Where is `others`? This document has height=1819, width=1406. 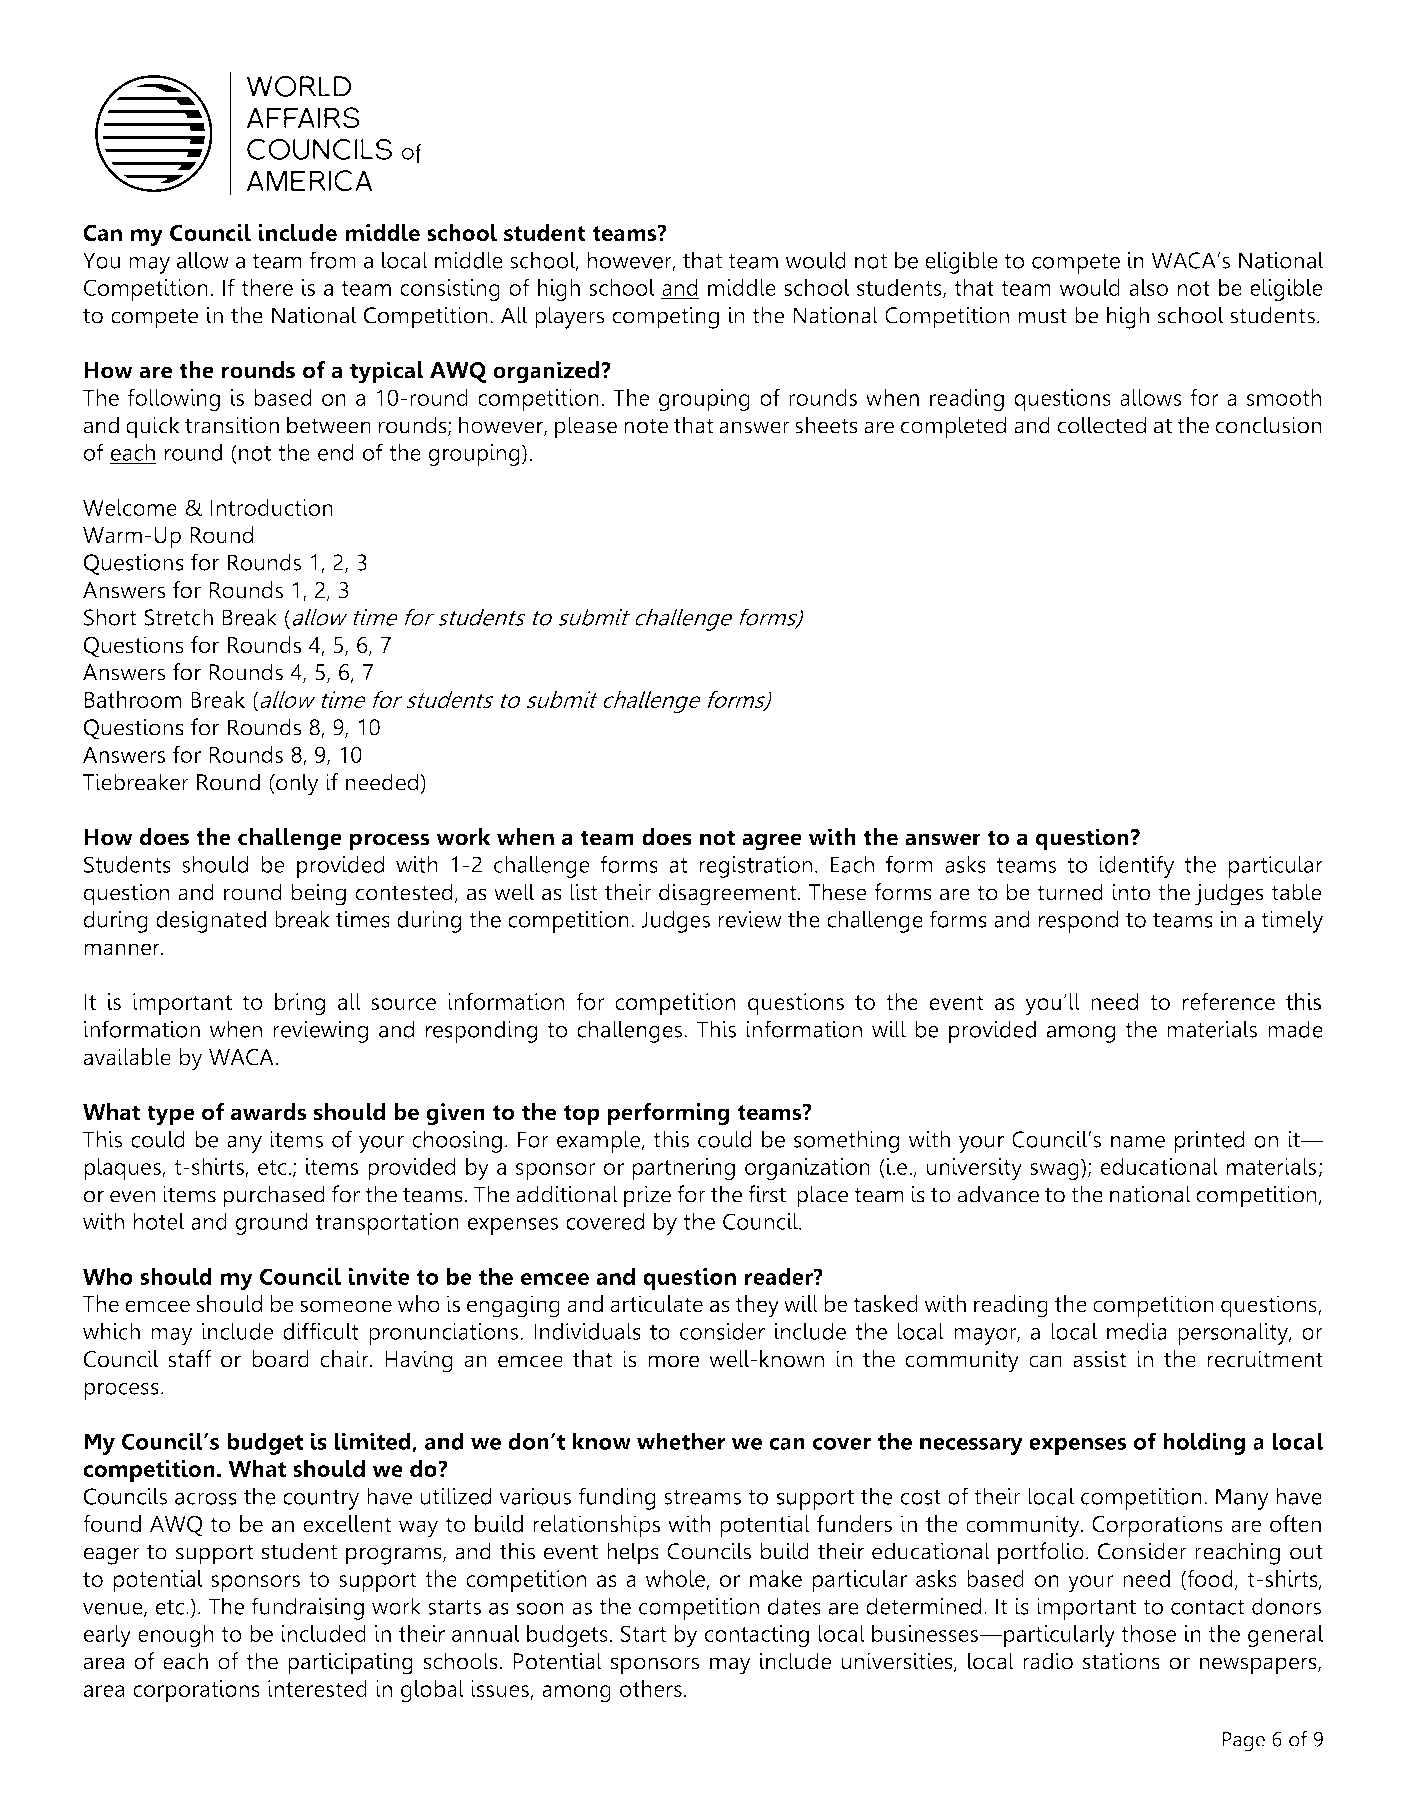
others is located at coordinates (651, 1688).
